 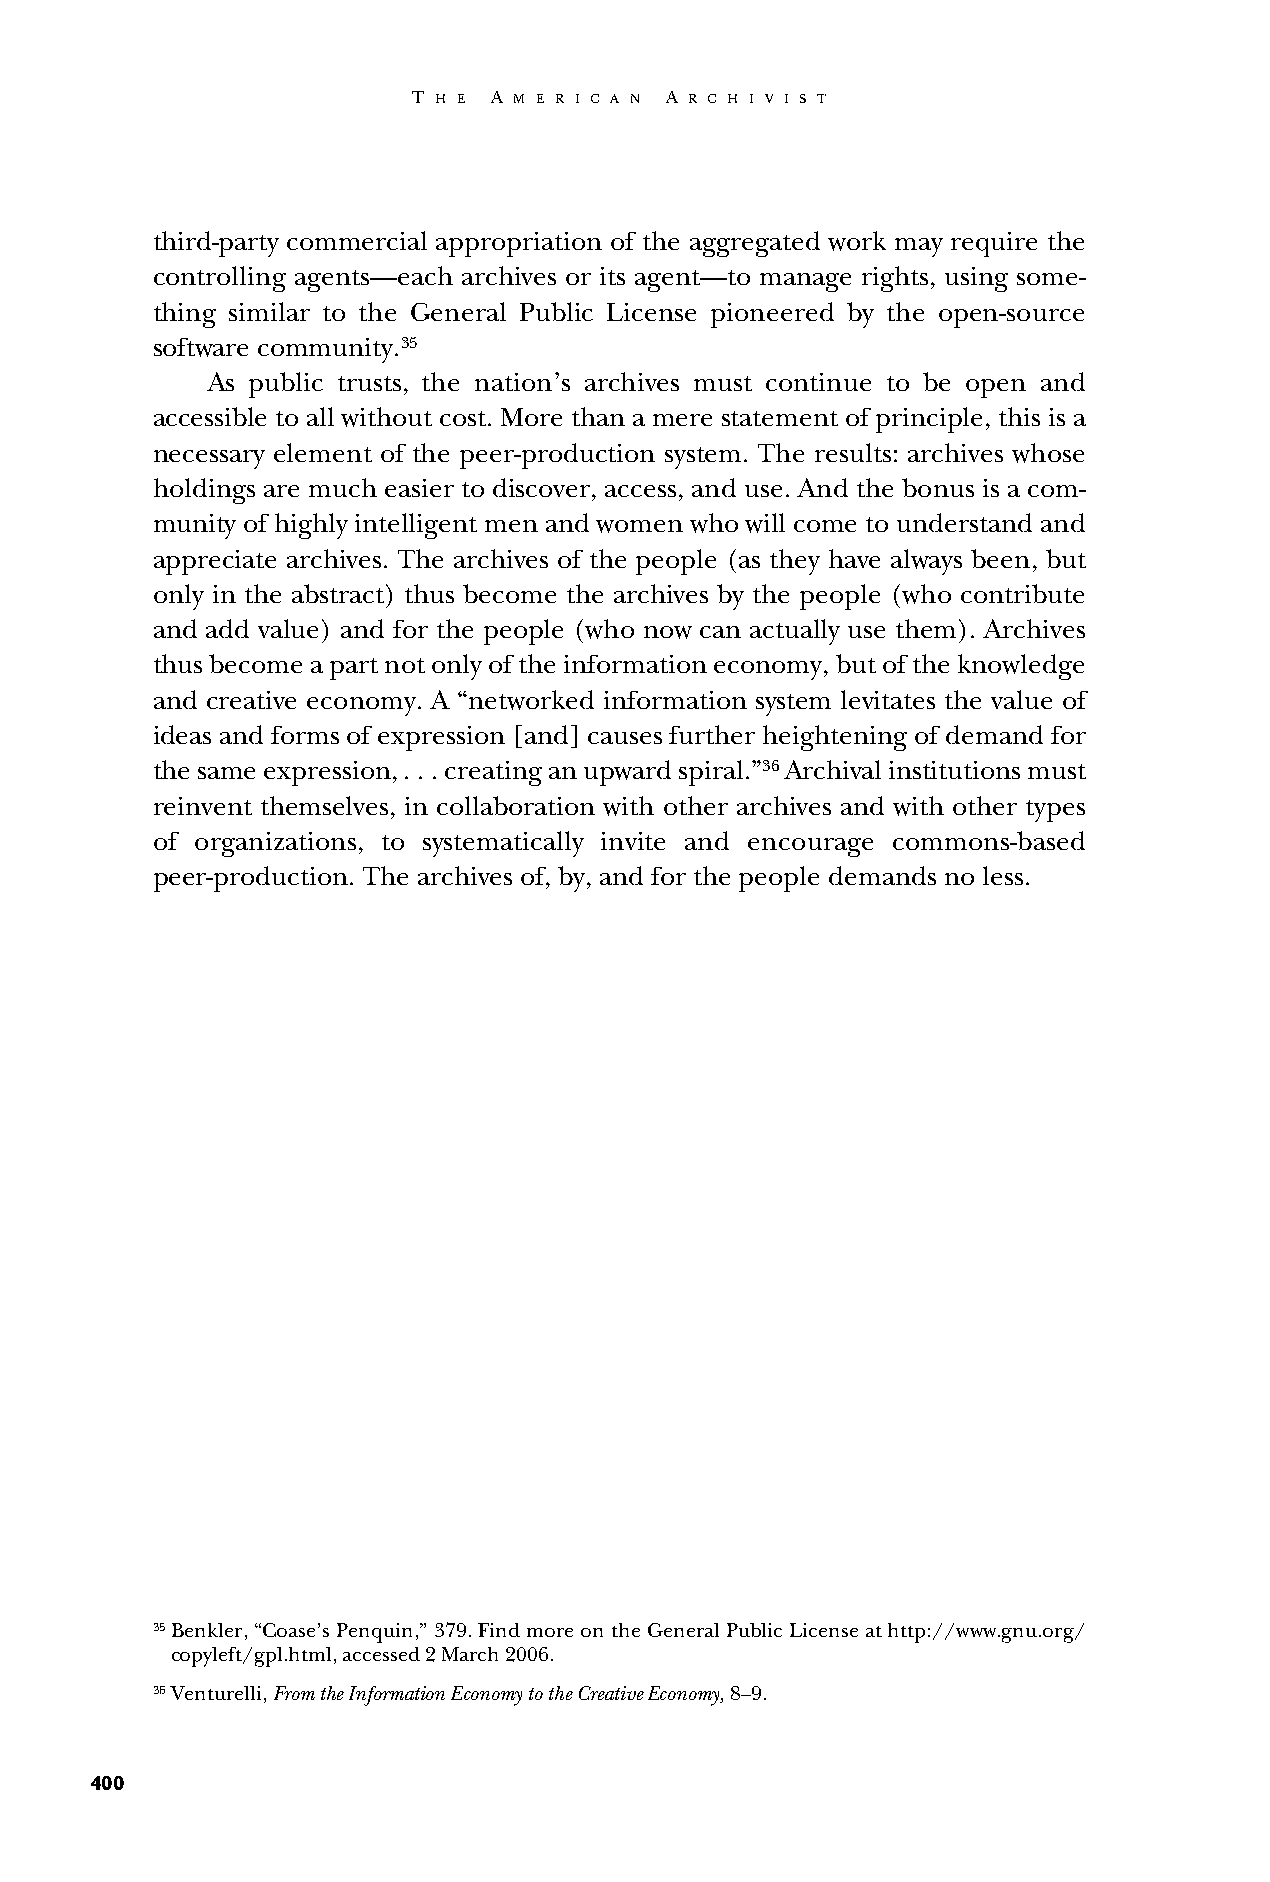 What do you see at coordinates (470, 1654) in the document?
I see `March` at bounding box center [470, 1654].
